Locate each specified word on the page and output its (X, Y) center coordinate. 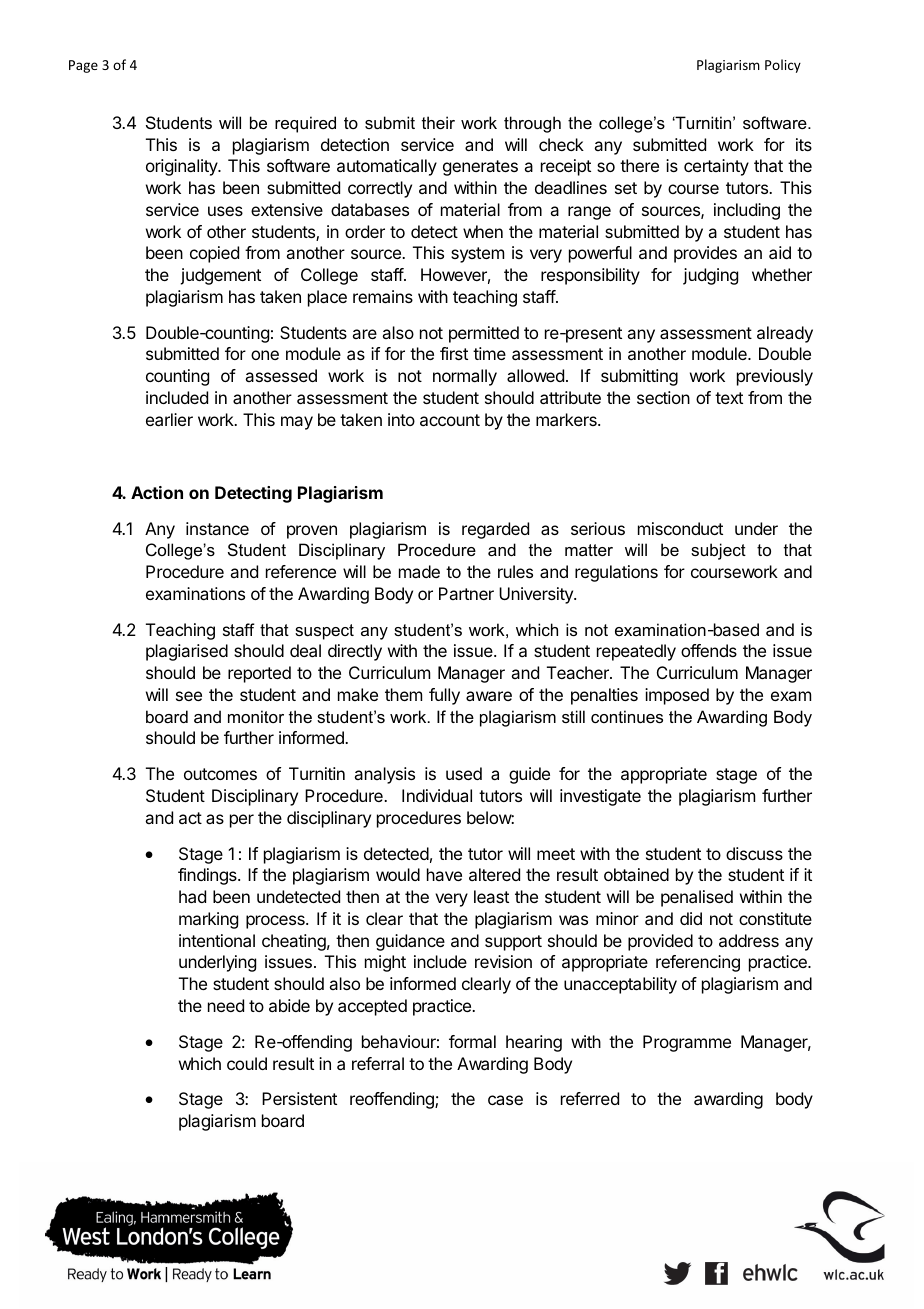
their (438, 122)
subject (718, 551)
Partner (466, 593)
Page (83, 66)
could (247, 1063)
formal (472, 1041)
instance (217, 528)
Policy (783, 66)
